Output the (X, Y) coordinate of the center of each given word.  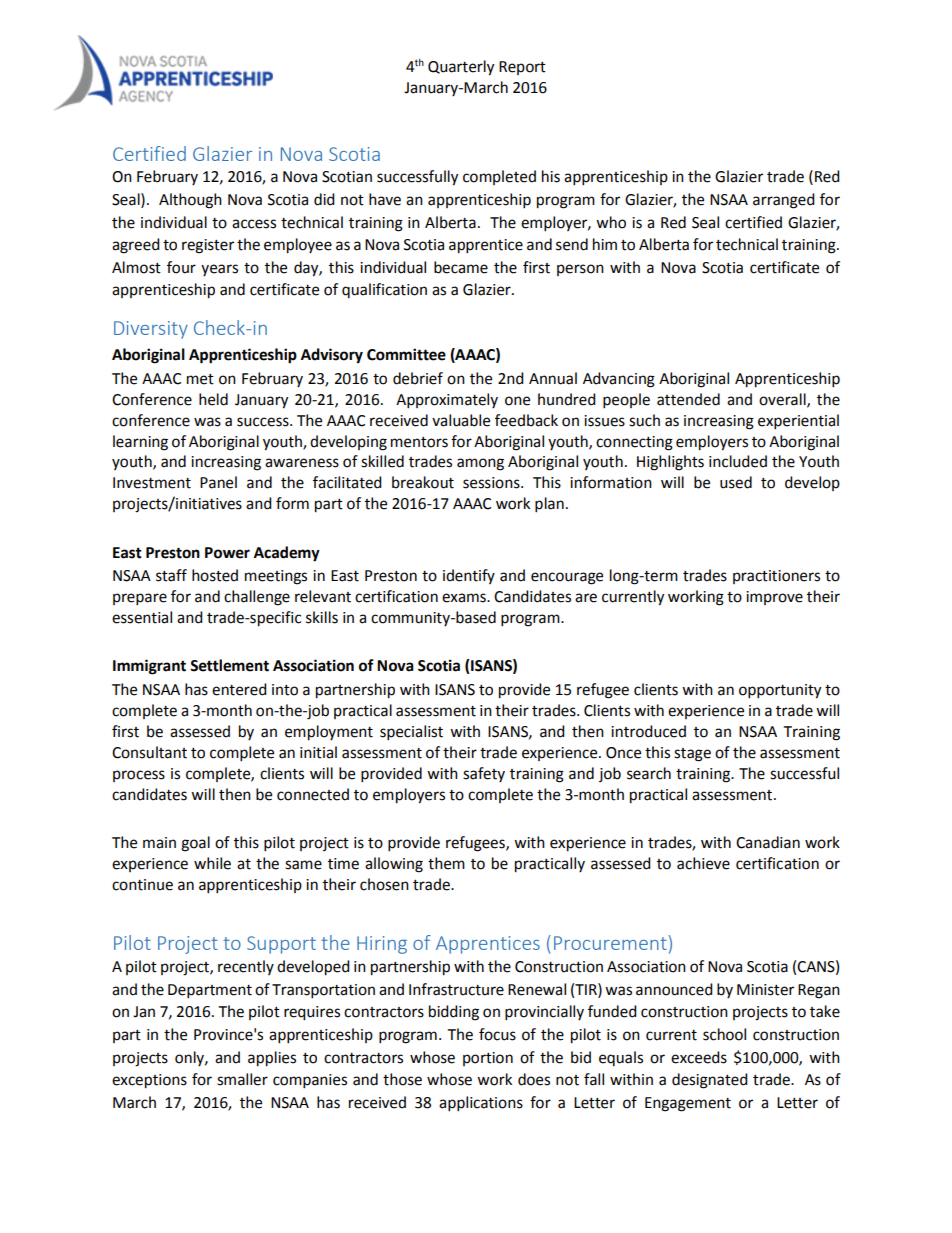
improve (774, 598)
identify (469, 576)
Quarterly (461, 68)
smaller (242, 1079)
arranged (784, 201)
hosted (215, 575)
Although (190, 201)
